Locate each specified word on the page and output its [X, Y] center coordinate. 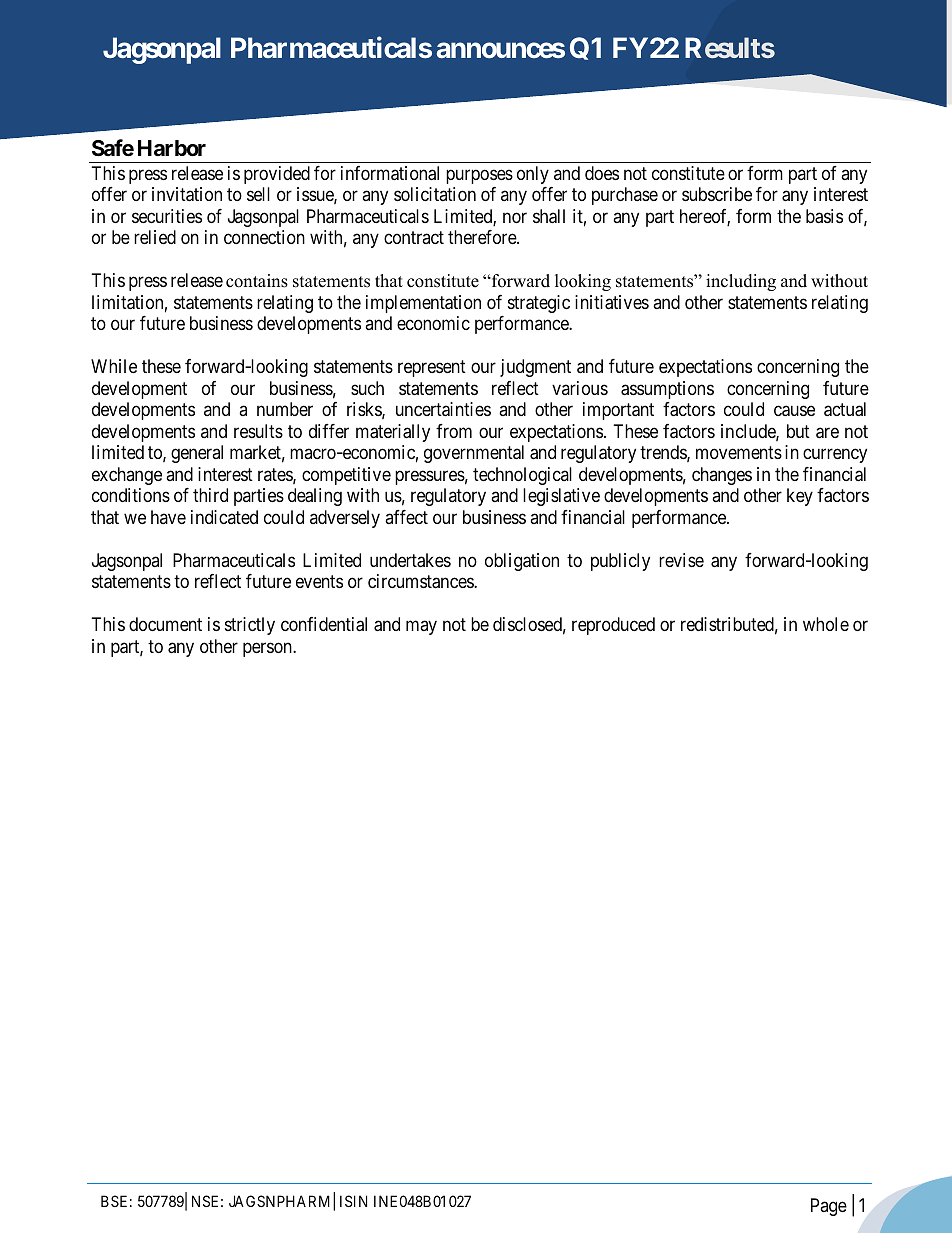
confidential [324, 624]
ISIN [353, 1201]
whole [826, 624]
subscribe [717, 194]
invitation [187, 194]
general [197, 454]
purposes [479, 176]
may [421, 628]
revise [681, 560]
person [268, 649]
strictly [250, 626]
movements [739, 453]
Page [829, 1207]
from [454, 431]
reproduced [613, 626]
